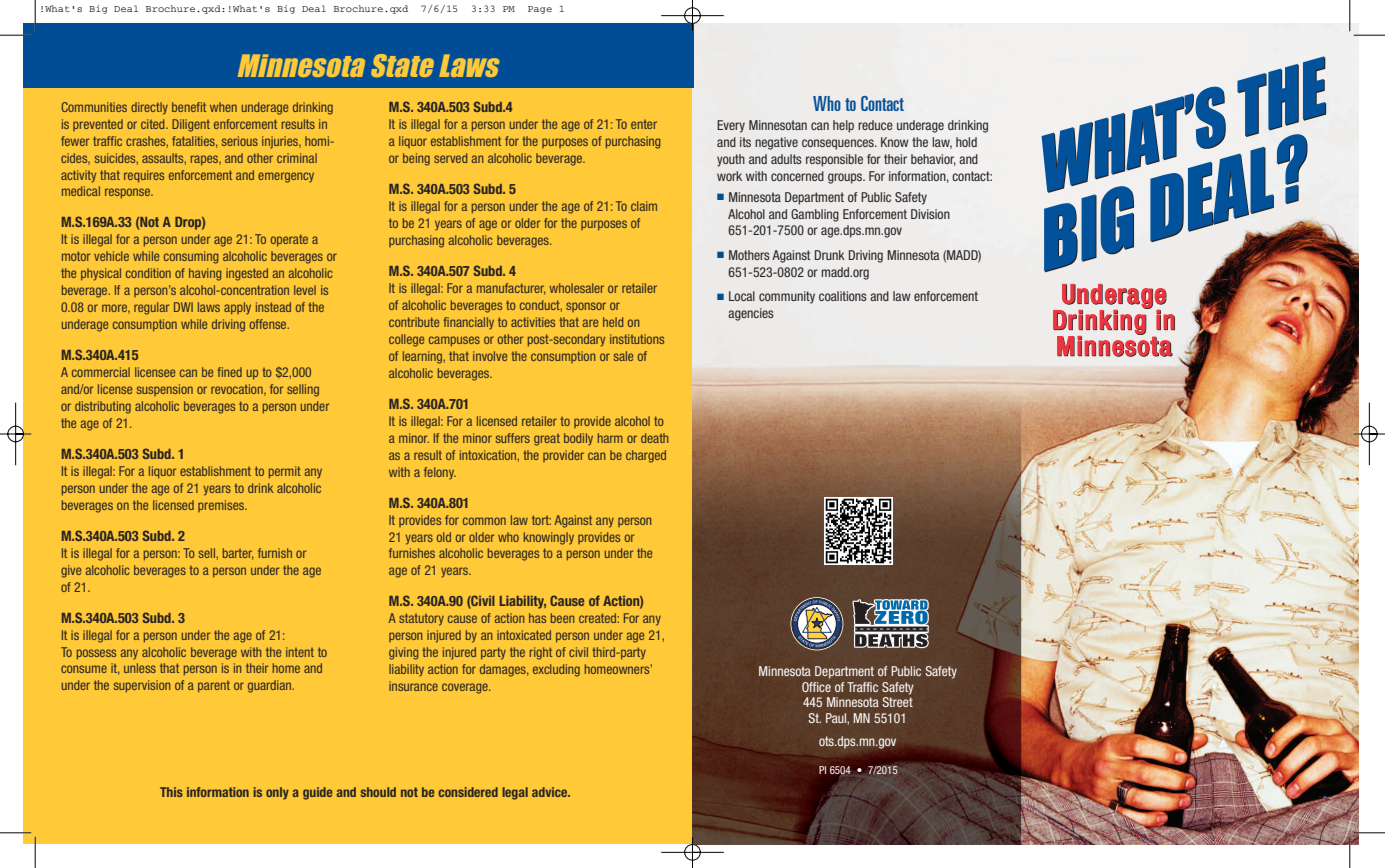  What do you see at coordinates (165, 390) in the screenshot?
I see `suspension` at bounding box center [165, 390].
